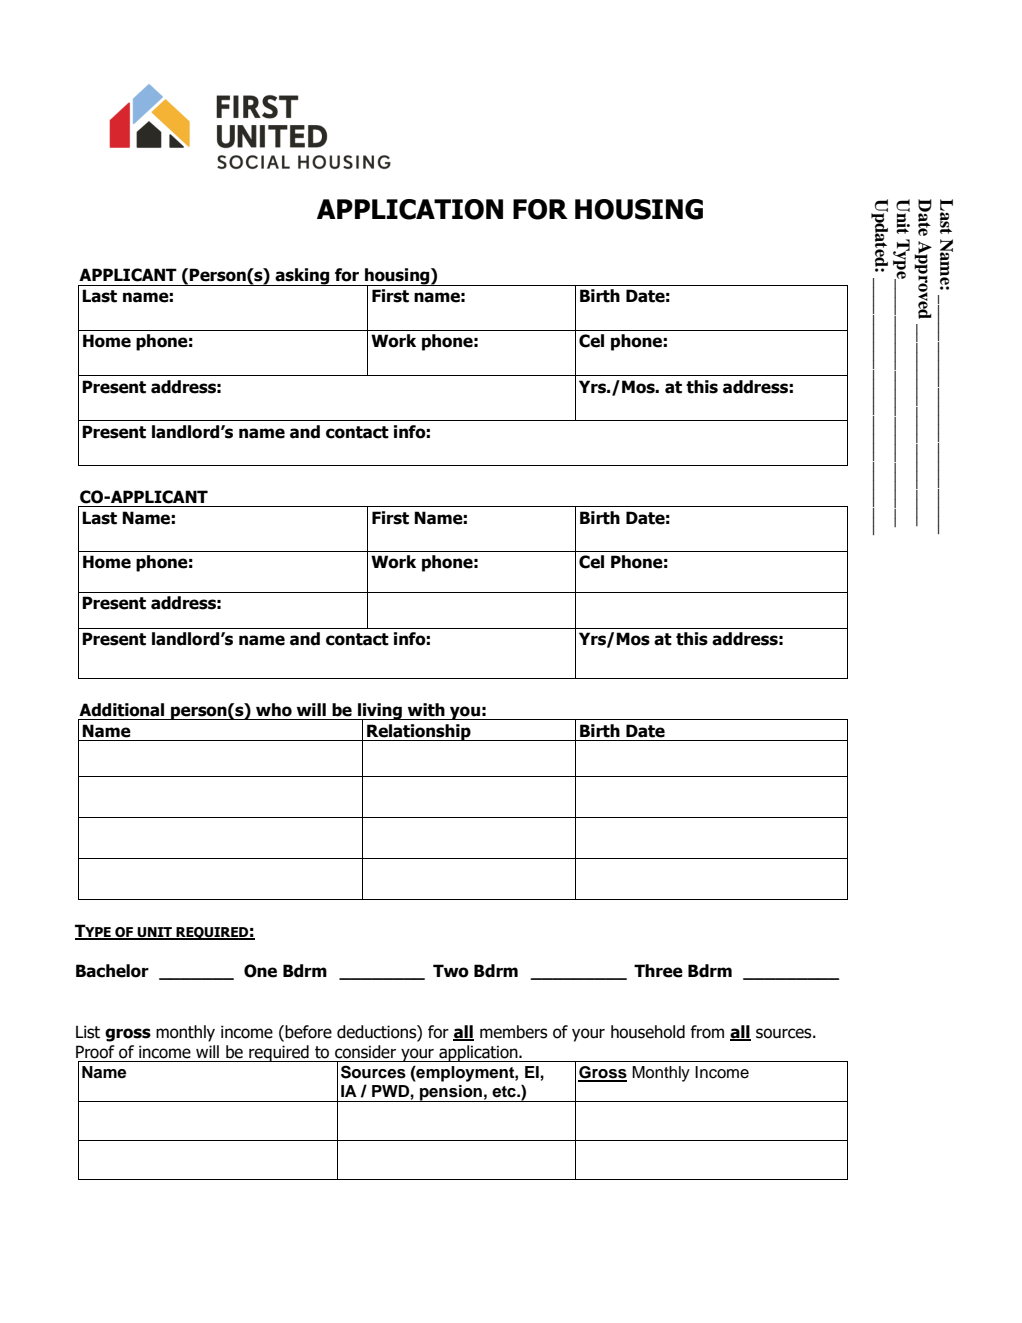  What do you see at coordinates (303, 277) in the screenshot?
I see `asking` at bounding box center [303, 277].
